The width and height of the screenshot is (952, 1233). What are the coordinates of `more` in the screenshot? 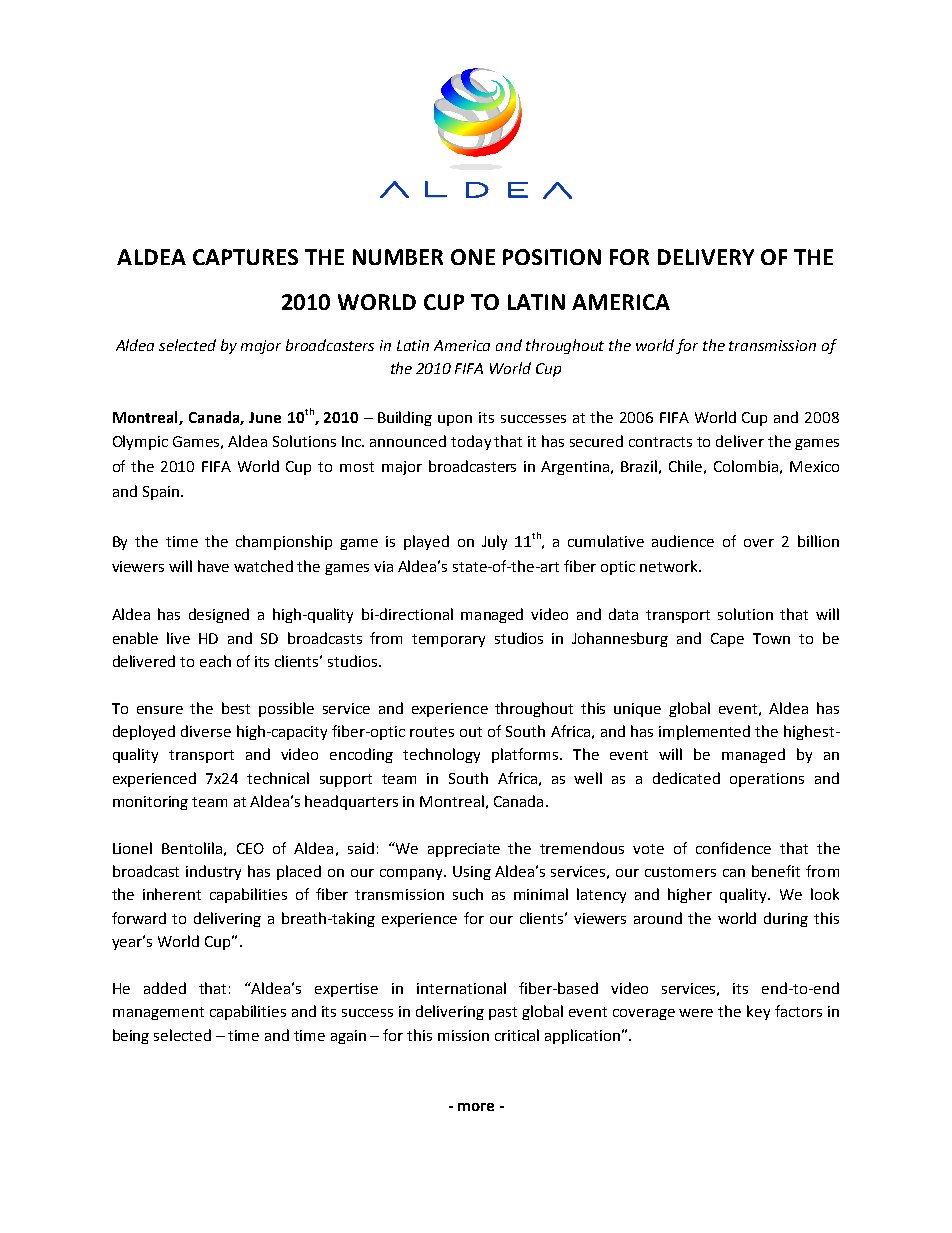 It's located at (476, 1107).
